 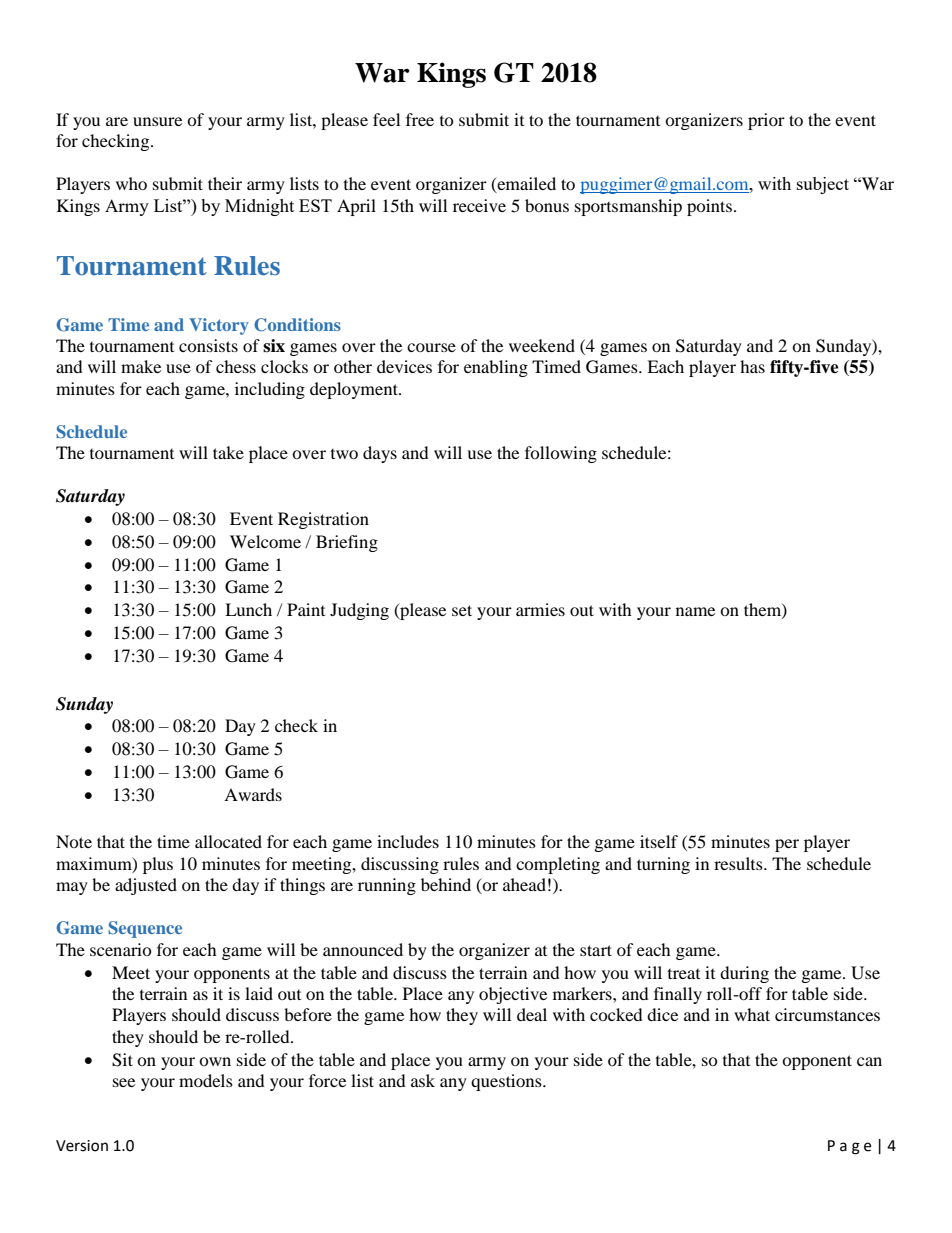 What do you see at coordinates (420, 119) in the screenshot?
I see `free` at bounding box center [420, 119].
